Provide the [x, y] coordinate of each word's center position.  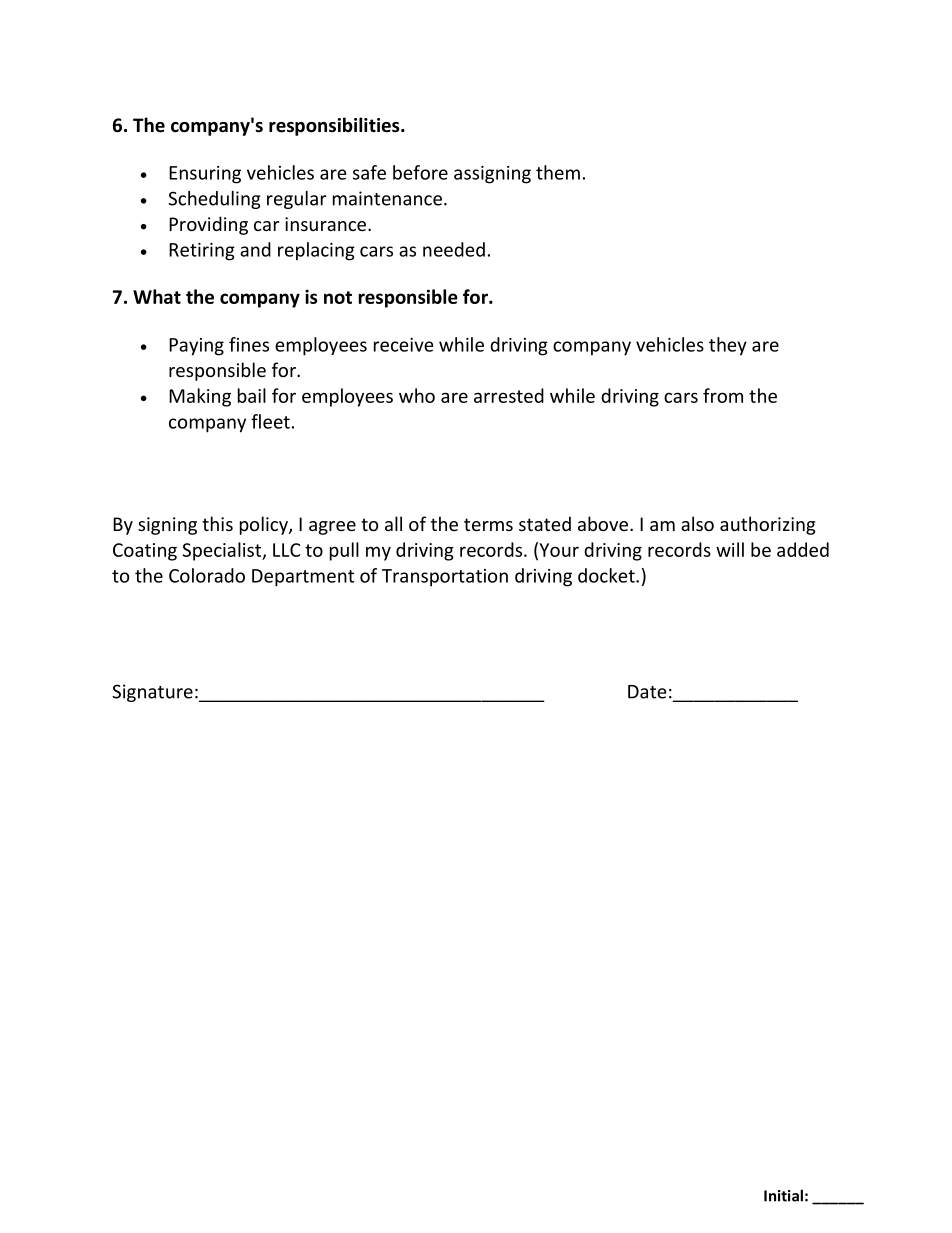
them [558, 172]
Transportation [445, 578]
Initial [783, 1195]
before [420, 172]
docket [607, 575]
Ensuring [205, 175]
